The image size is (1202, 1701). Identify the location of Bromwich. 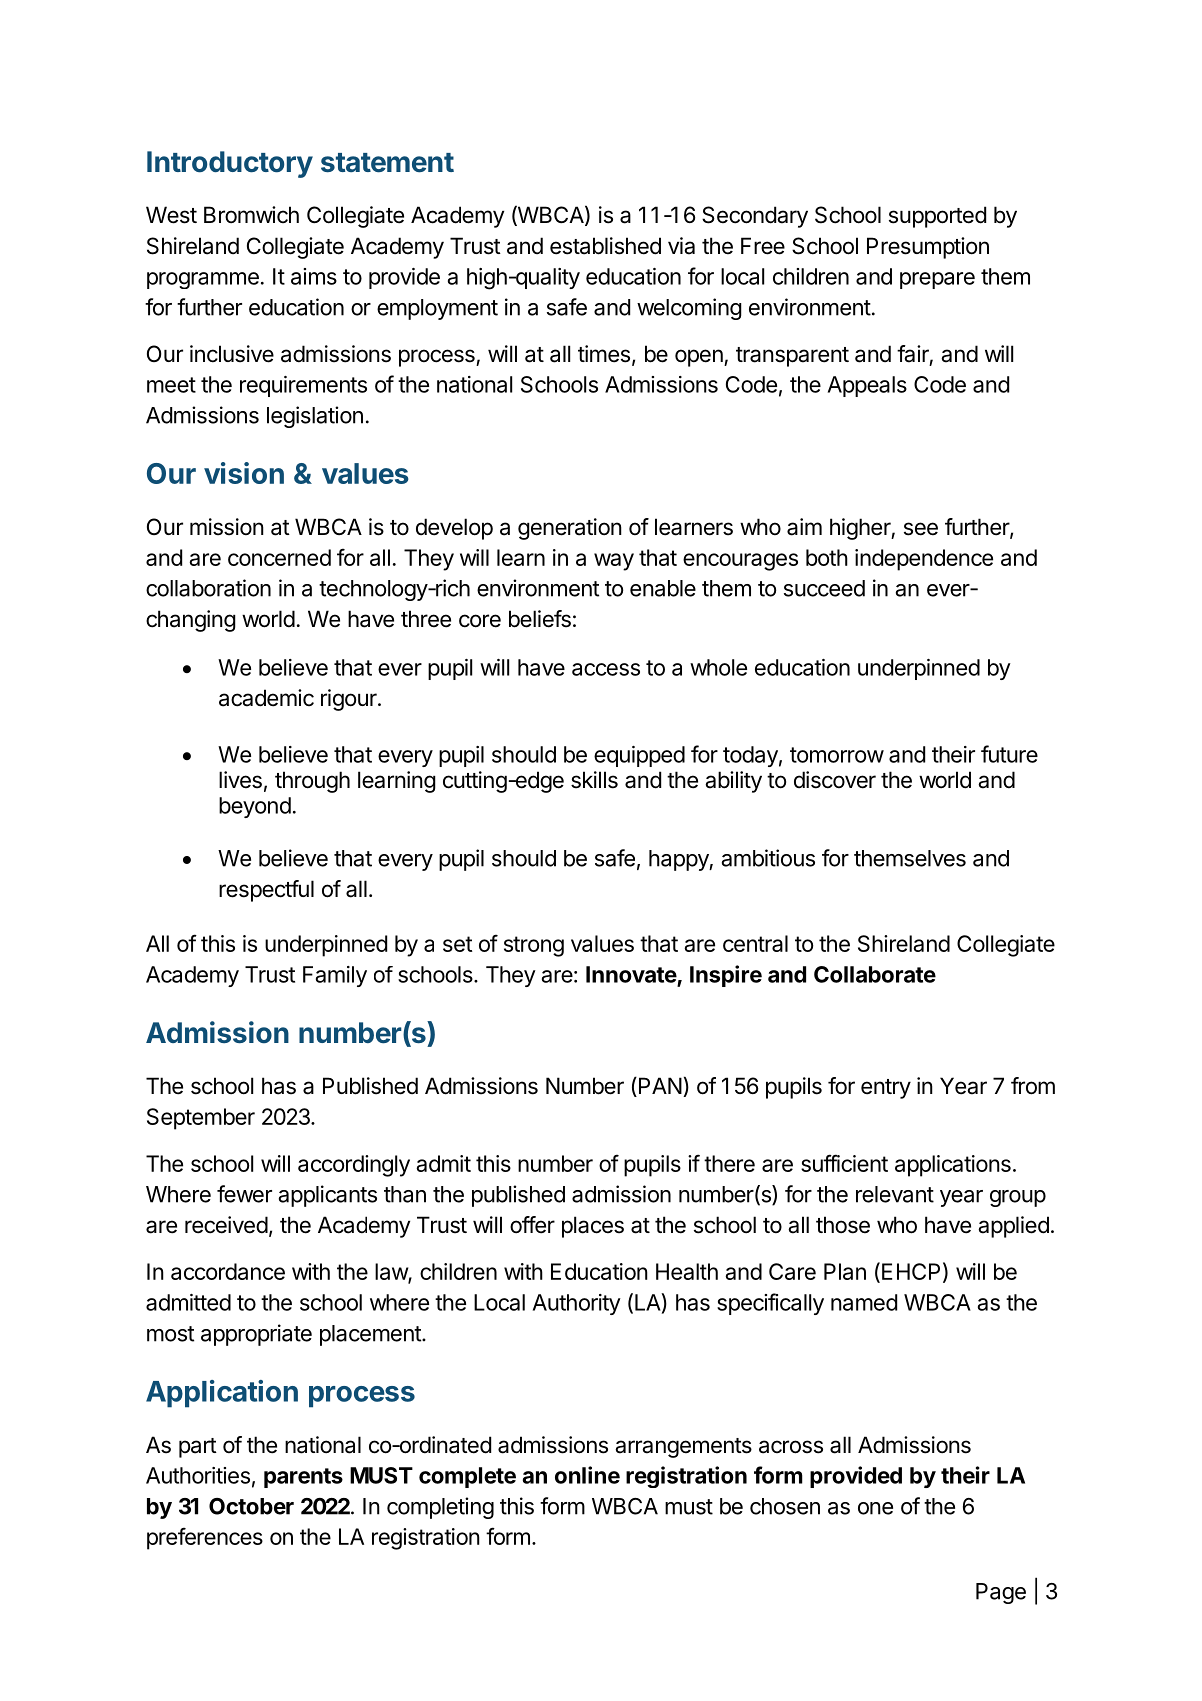
(251, 215).
